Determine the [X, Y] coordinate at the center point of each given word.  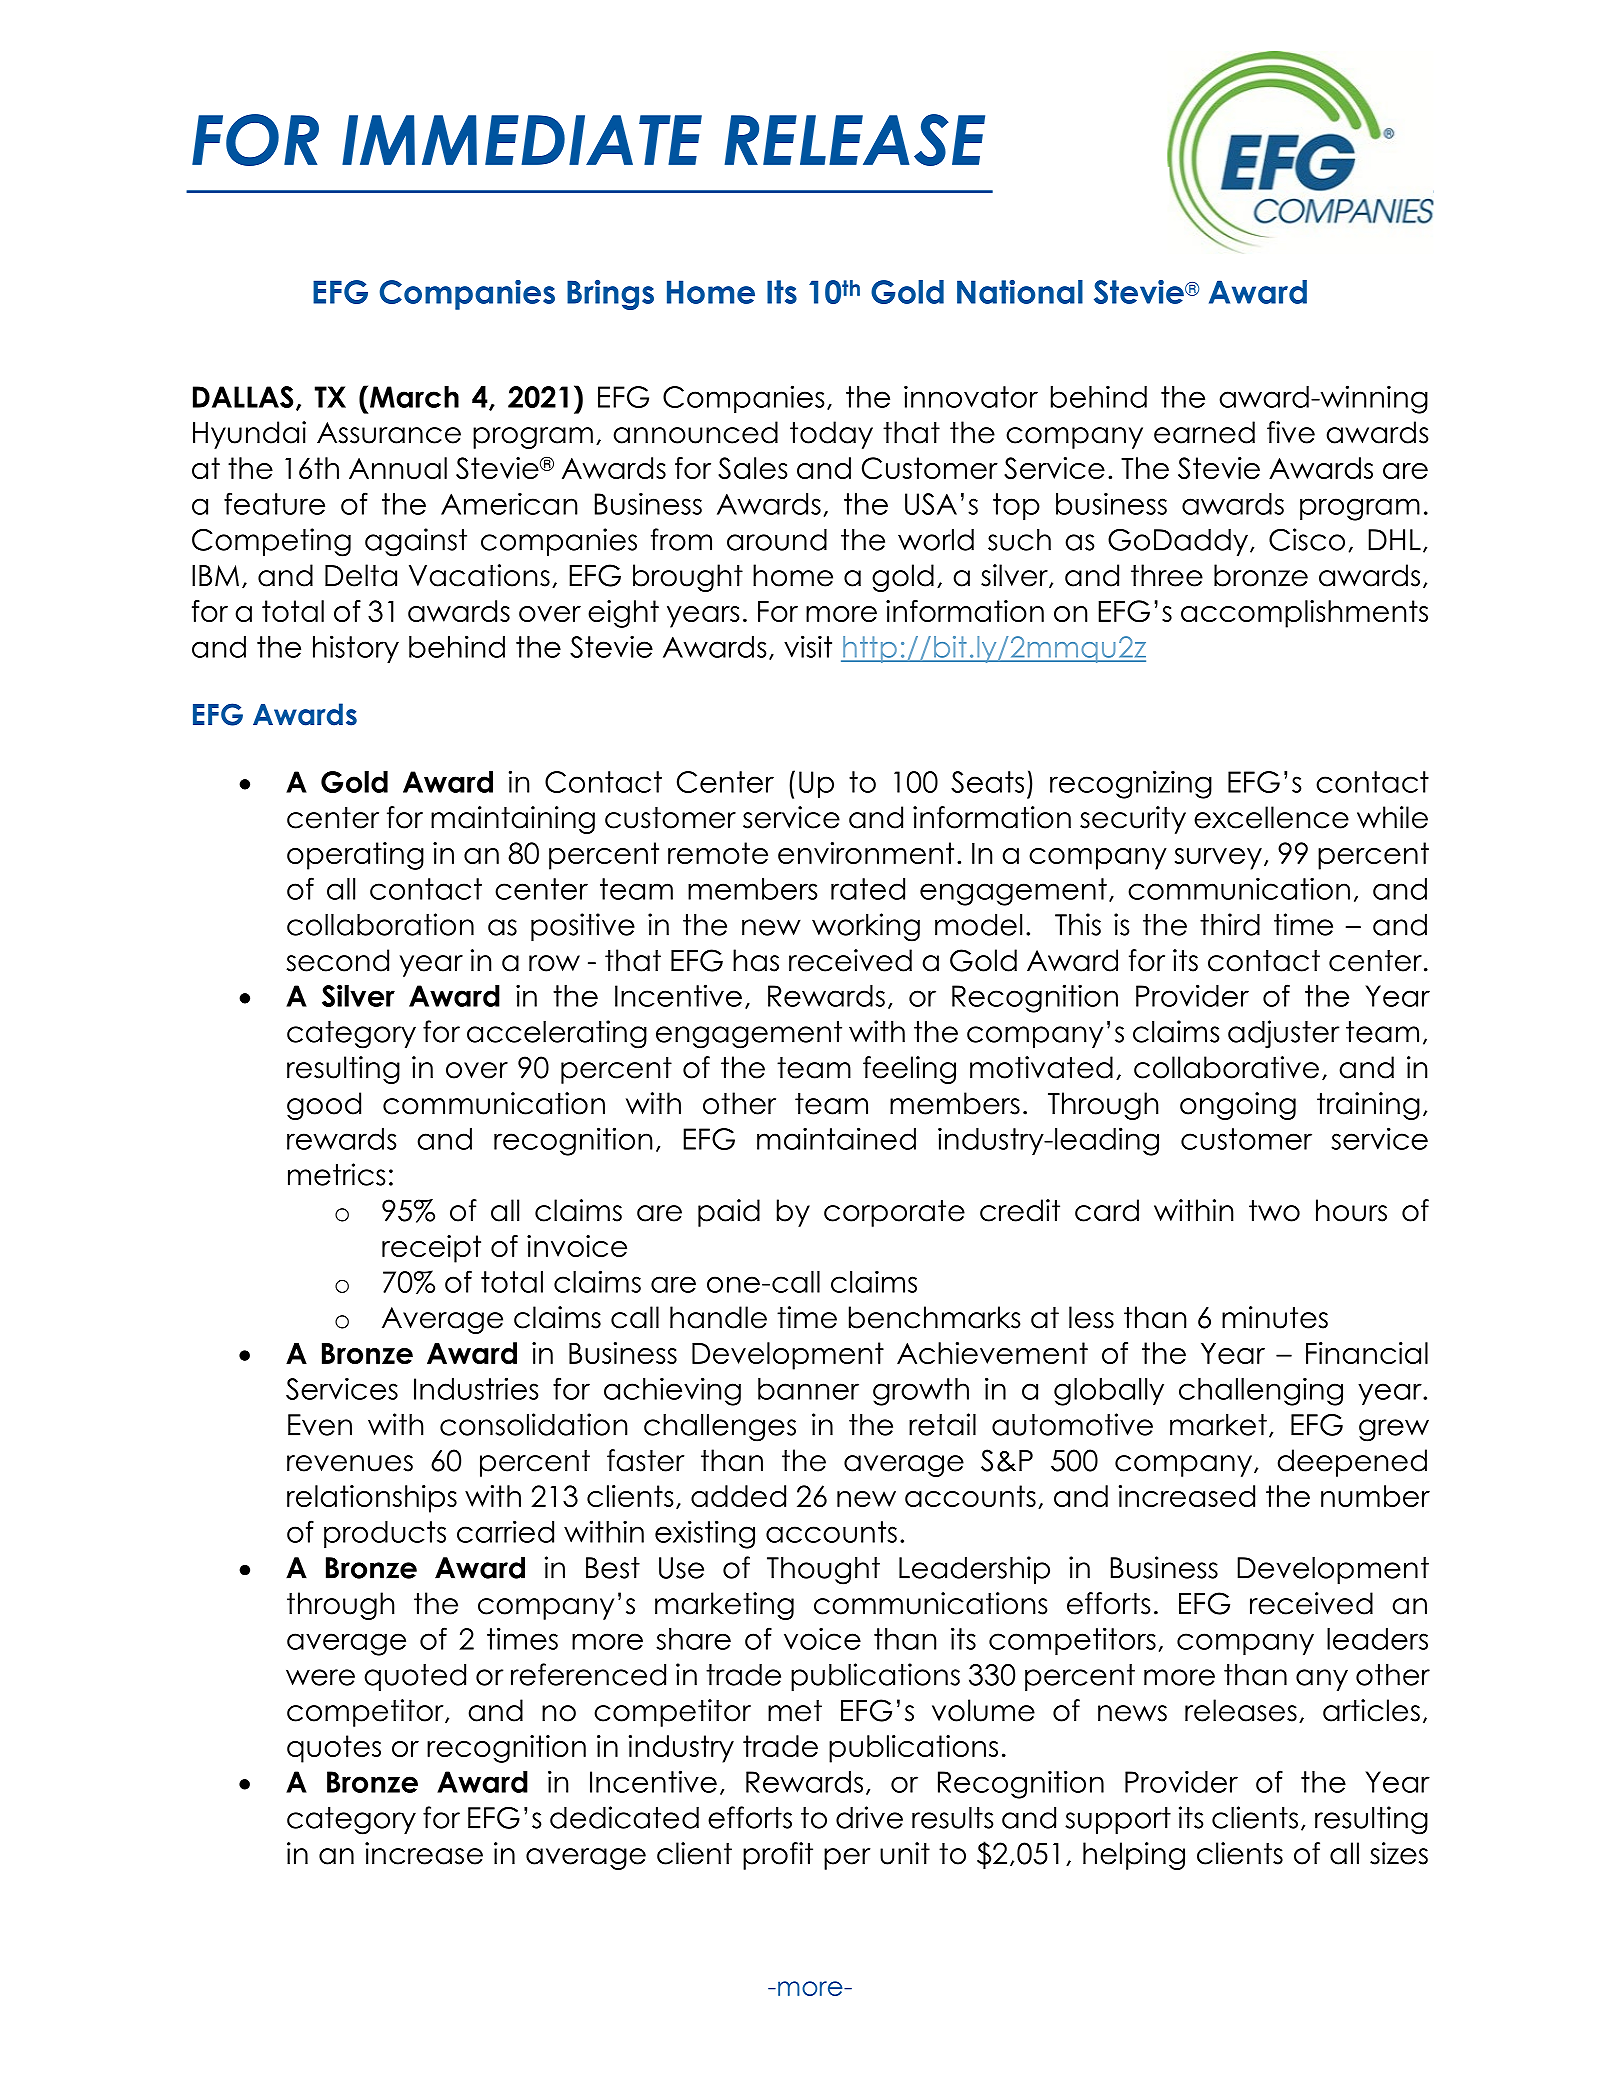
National [1020, 292]
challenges [720, 1428]
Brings [610, 294]
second [337, 960]
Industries [476, 1388]
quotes [334, 1749]
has [756, 960]
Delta [361, 575]
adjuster [1283, 1034]
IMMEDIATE [522, 140]
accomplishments [1304, 614]
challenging [1261, 1391]
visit [808, 646]
